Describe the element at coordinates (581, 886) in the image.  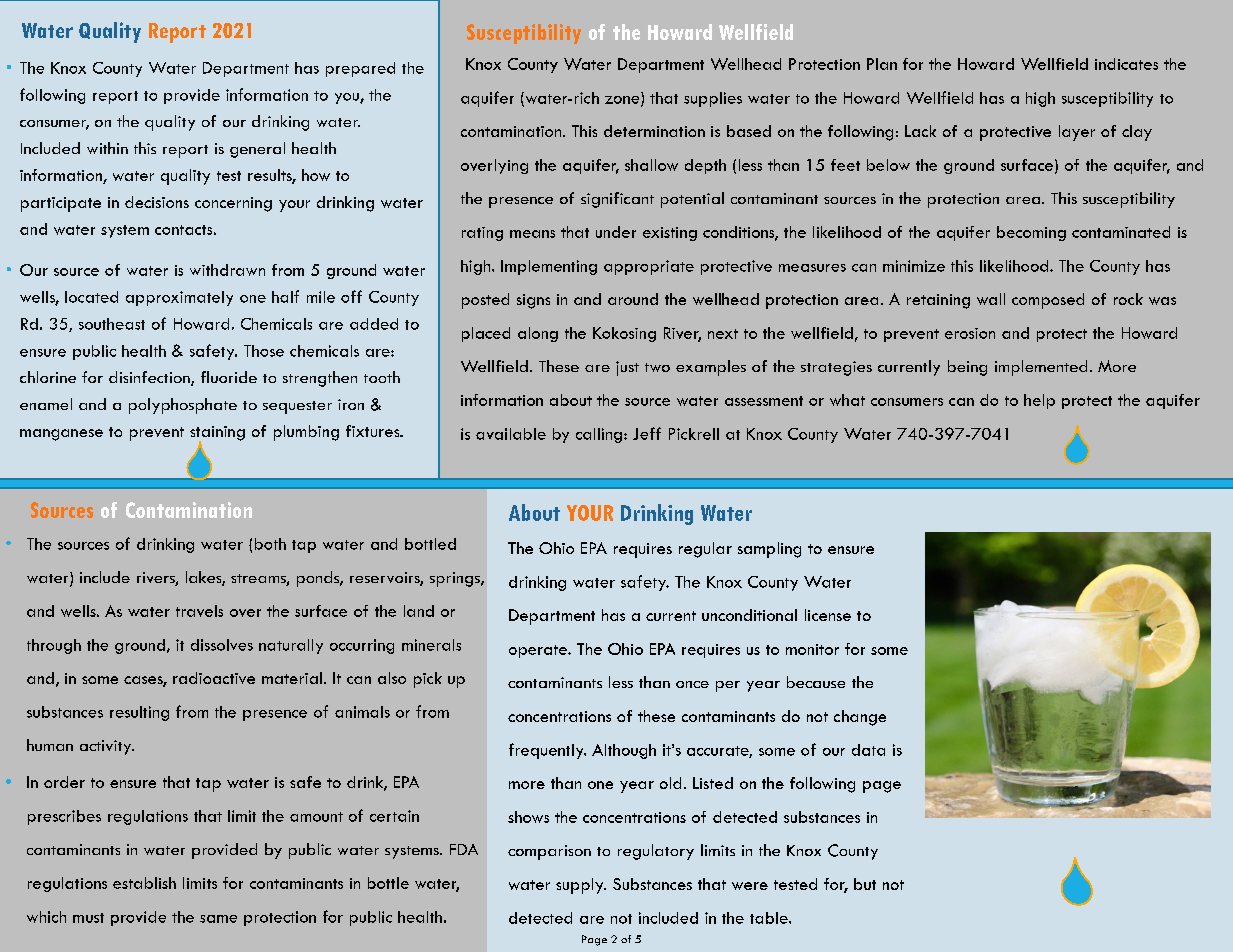
I see `supply` at that location.
